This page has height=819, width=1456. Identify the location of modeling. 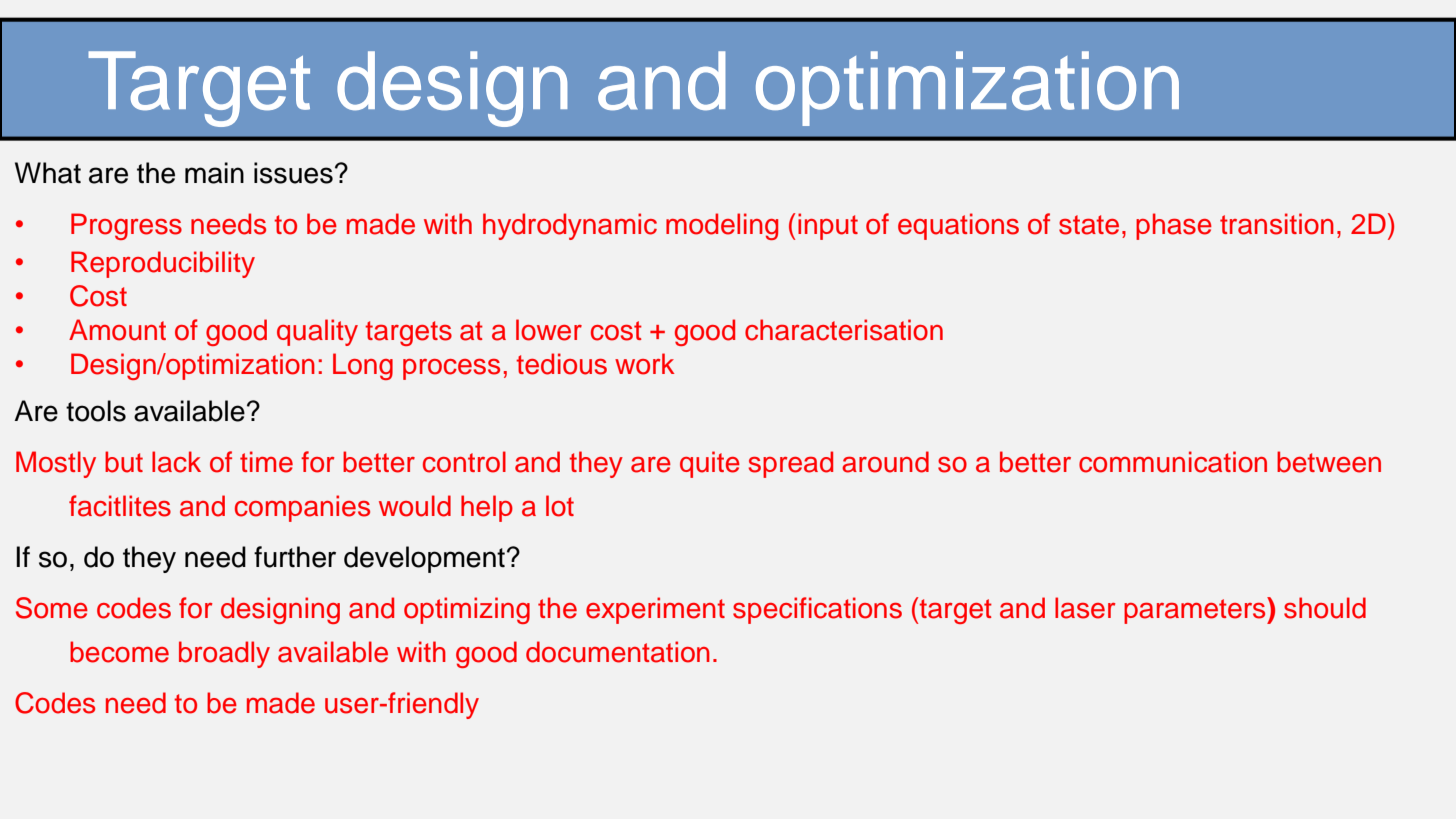
(722, 226).
